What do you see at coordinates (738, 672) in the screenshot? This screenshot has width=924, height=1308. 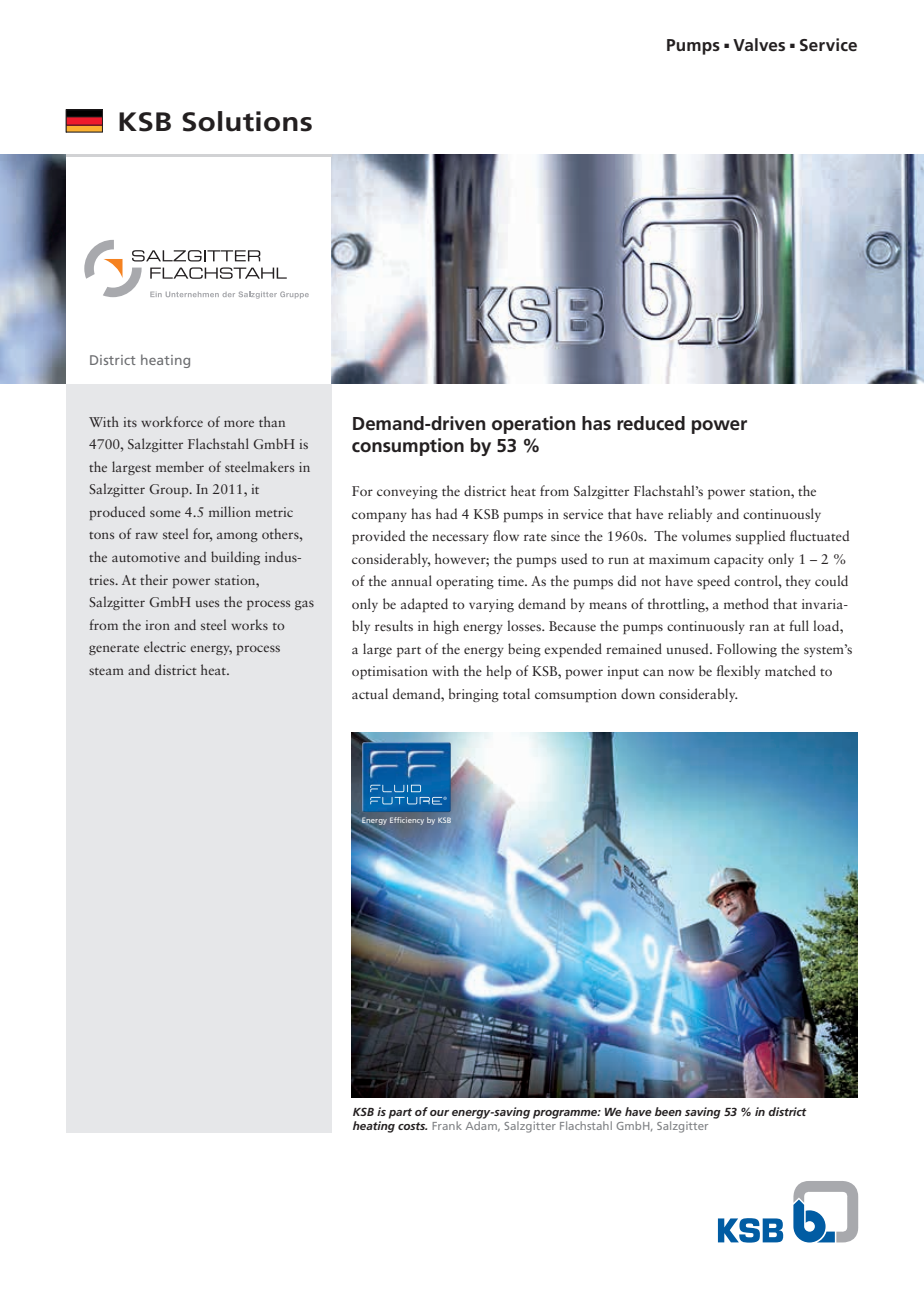 I see `flexibly` at bounding box center [738, 672].
